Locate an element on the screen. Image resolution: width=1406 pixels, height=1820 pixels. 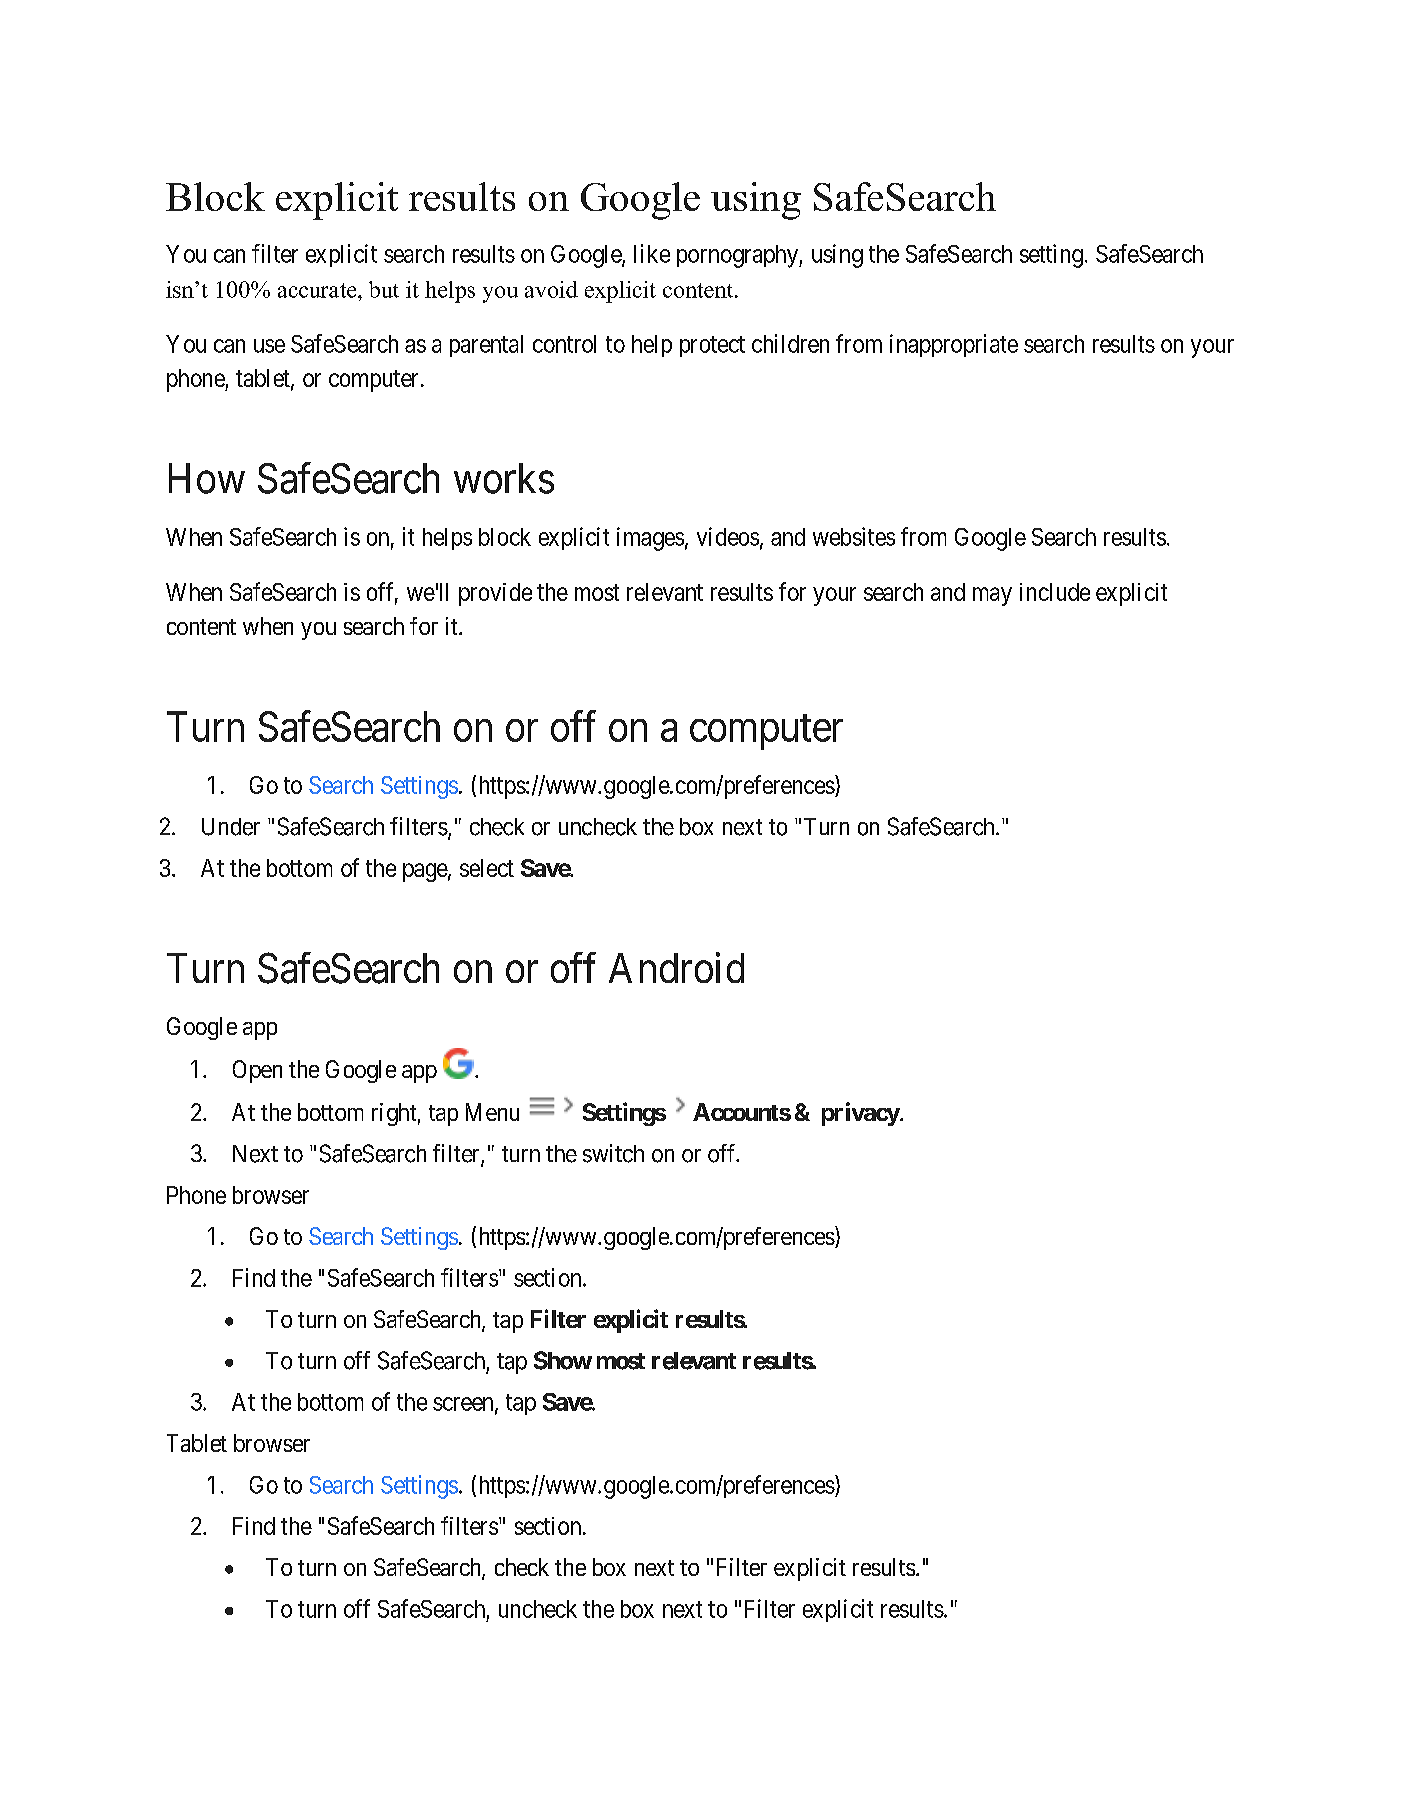
inappropriate is located at coordinates (954, 345).
